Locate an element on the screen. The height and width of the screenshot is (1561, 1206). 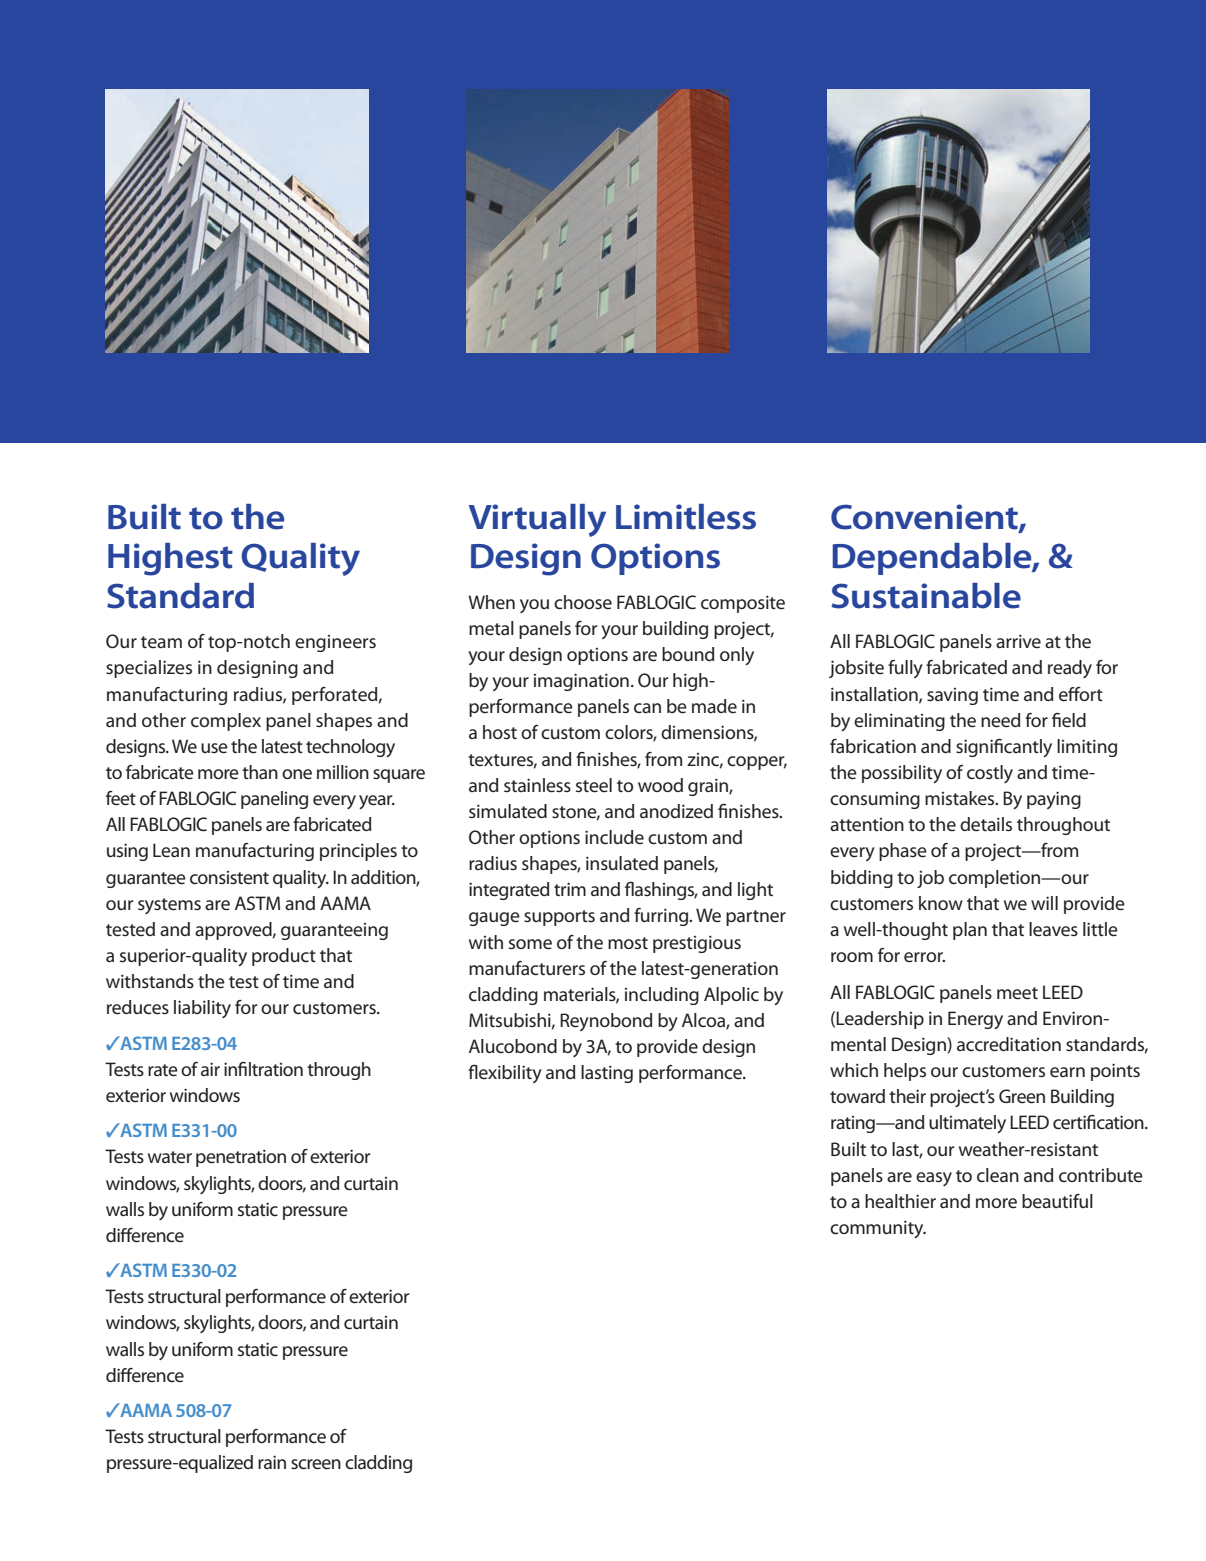
team is located at coordinates (161, 642).
